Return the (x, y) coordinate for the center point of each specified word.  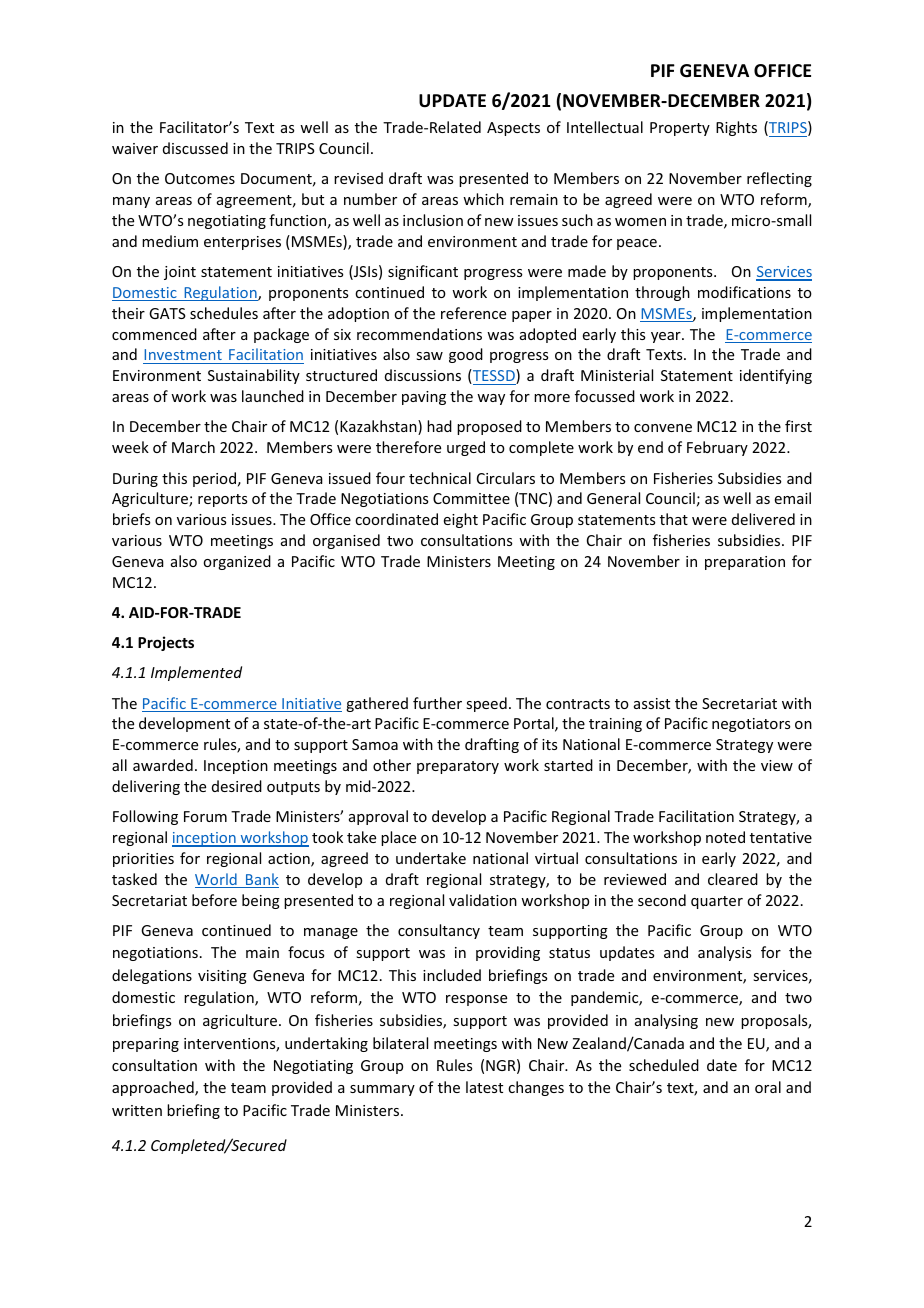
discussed (195, 148)
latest (484, 1087)
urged (466, 448)
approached (154, 1088)
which (483, 199)
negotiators (751, 725)
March (193, 447)
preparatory (458, 767)
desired (237, 786)
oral (768, 1087)
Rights (736, 128)
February (717, 448)
